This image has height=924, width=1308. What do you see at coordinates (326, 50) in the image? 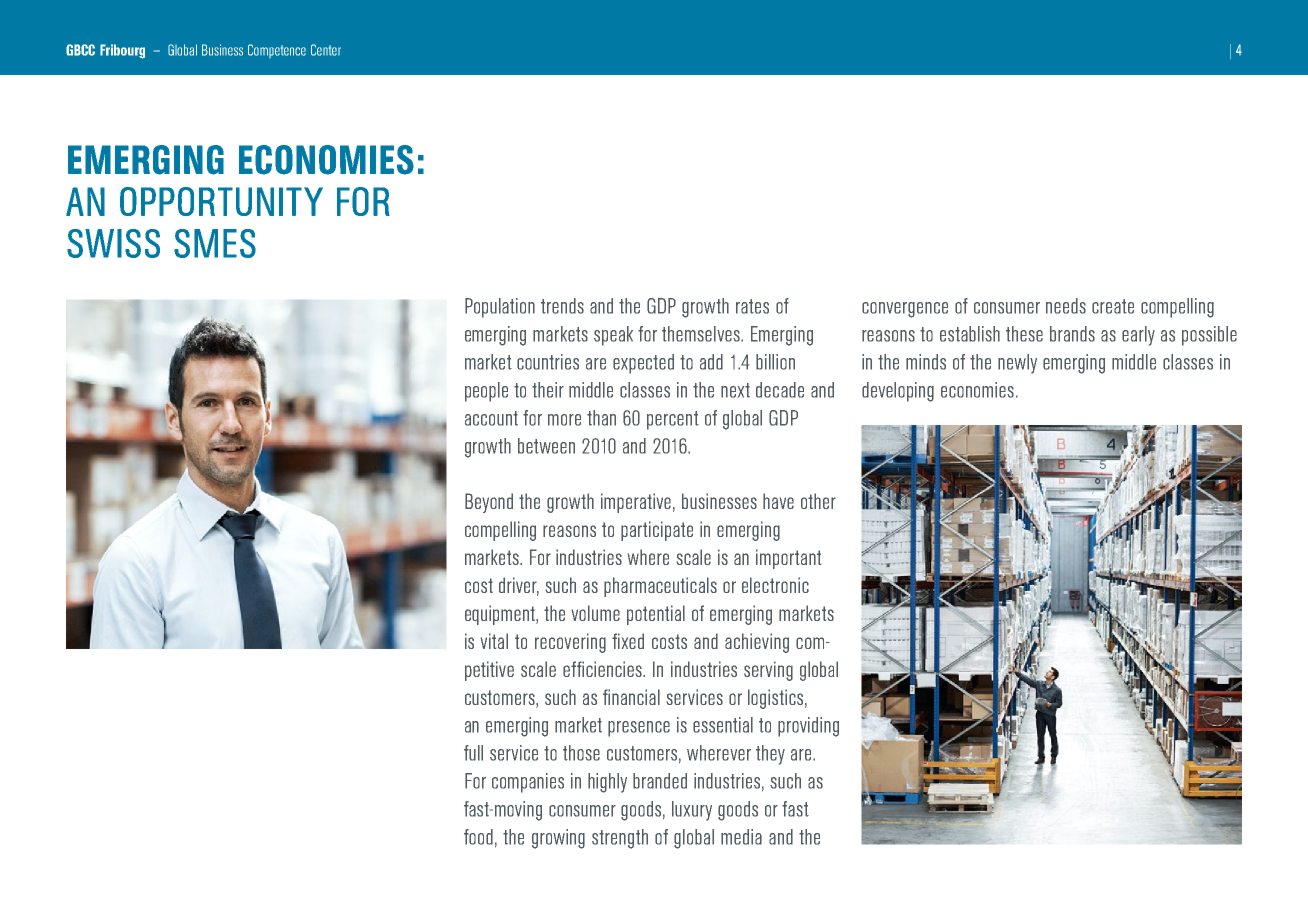
I see `Center` at bounding box center [326, 50].
